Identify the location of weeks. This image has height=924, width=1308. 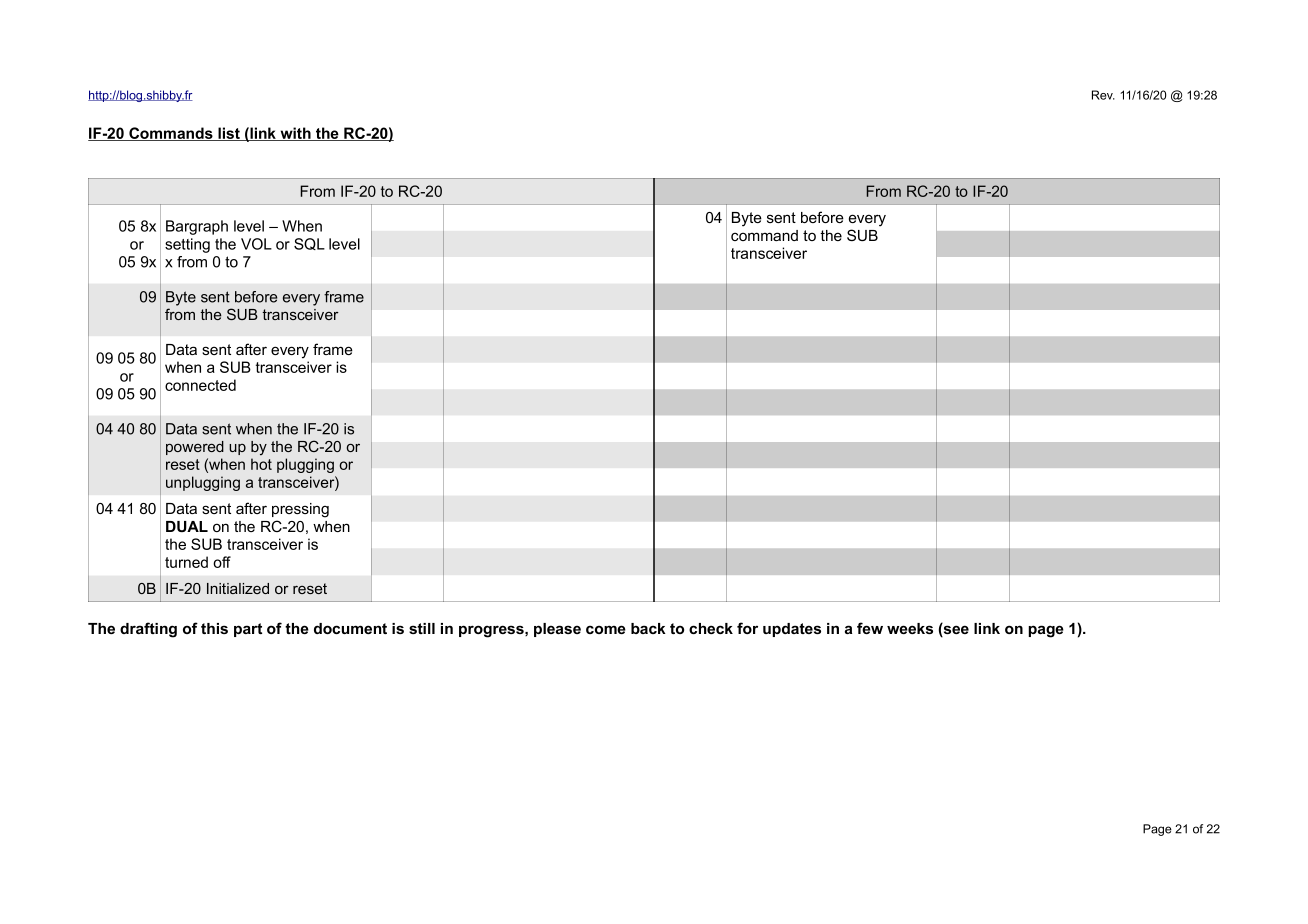
(910, 628).
